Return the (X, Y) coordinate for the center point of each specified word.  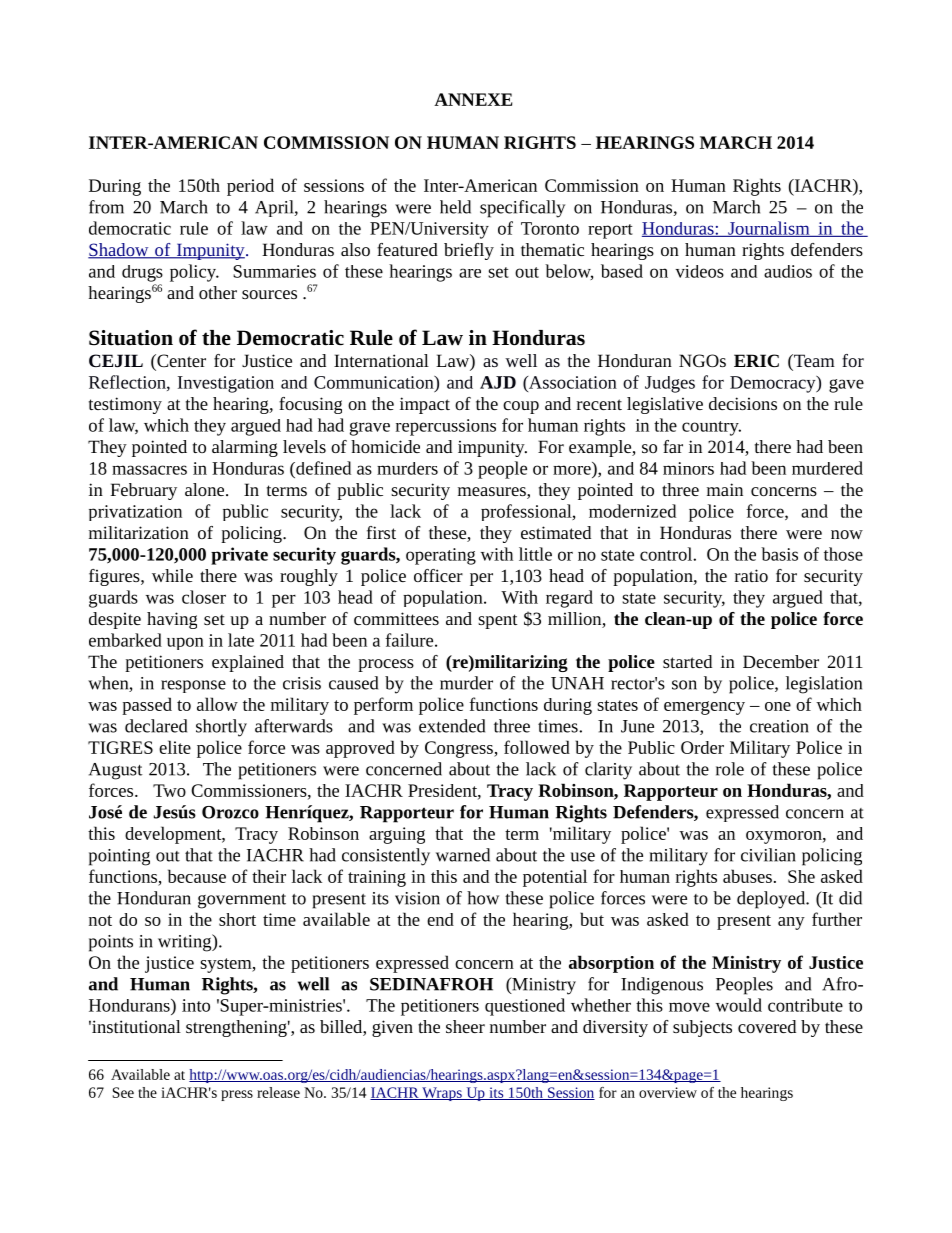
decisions (743, 403)
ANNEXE (473, 99)
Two (169, 790)
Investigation (226, 384)
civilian (768, 855)
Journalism (769, 229)
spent (498, 621)
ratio (751, 575)
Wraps (442, 1094)
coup (521, 407)
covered (767, 1026)
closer (204, 597)
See (123, 1092)
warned (463, 855)
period (250, 187)
